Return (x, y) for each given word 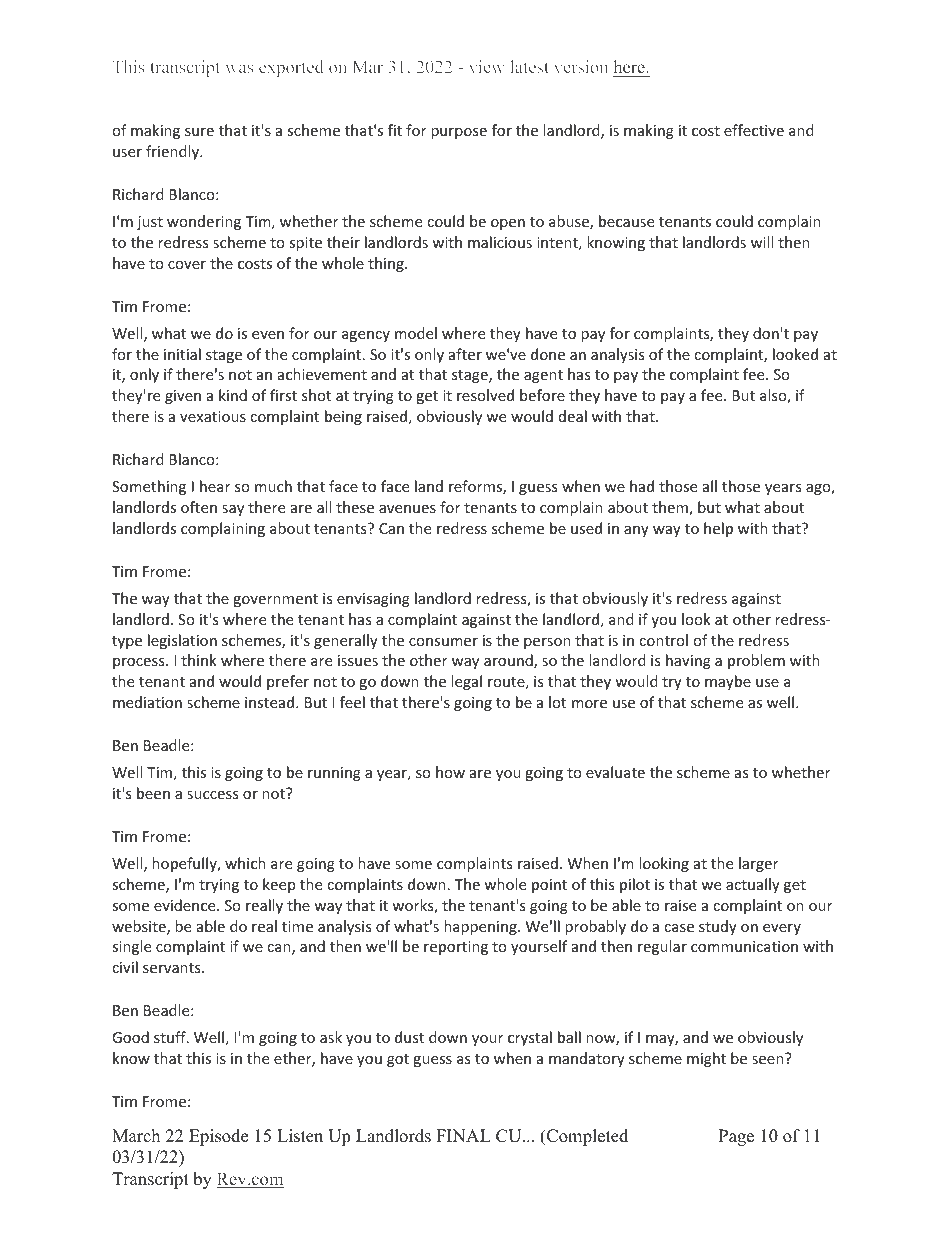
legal (466, 682)
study (718, 927)
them (671, 508)
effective (754, 130)
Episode (218, 1137)
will (762, 242)
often (199, 507)
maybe (728, 682)
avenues (407, 509)
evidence (186, 905)
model (416, 333)
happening (481, 927)
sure (199, 132)
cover (187, 265)
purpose (459, 133)
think (199, 660)
